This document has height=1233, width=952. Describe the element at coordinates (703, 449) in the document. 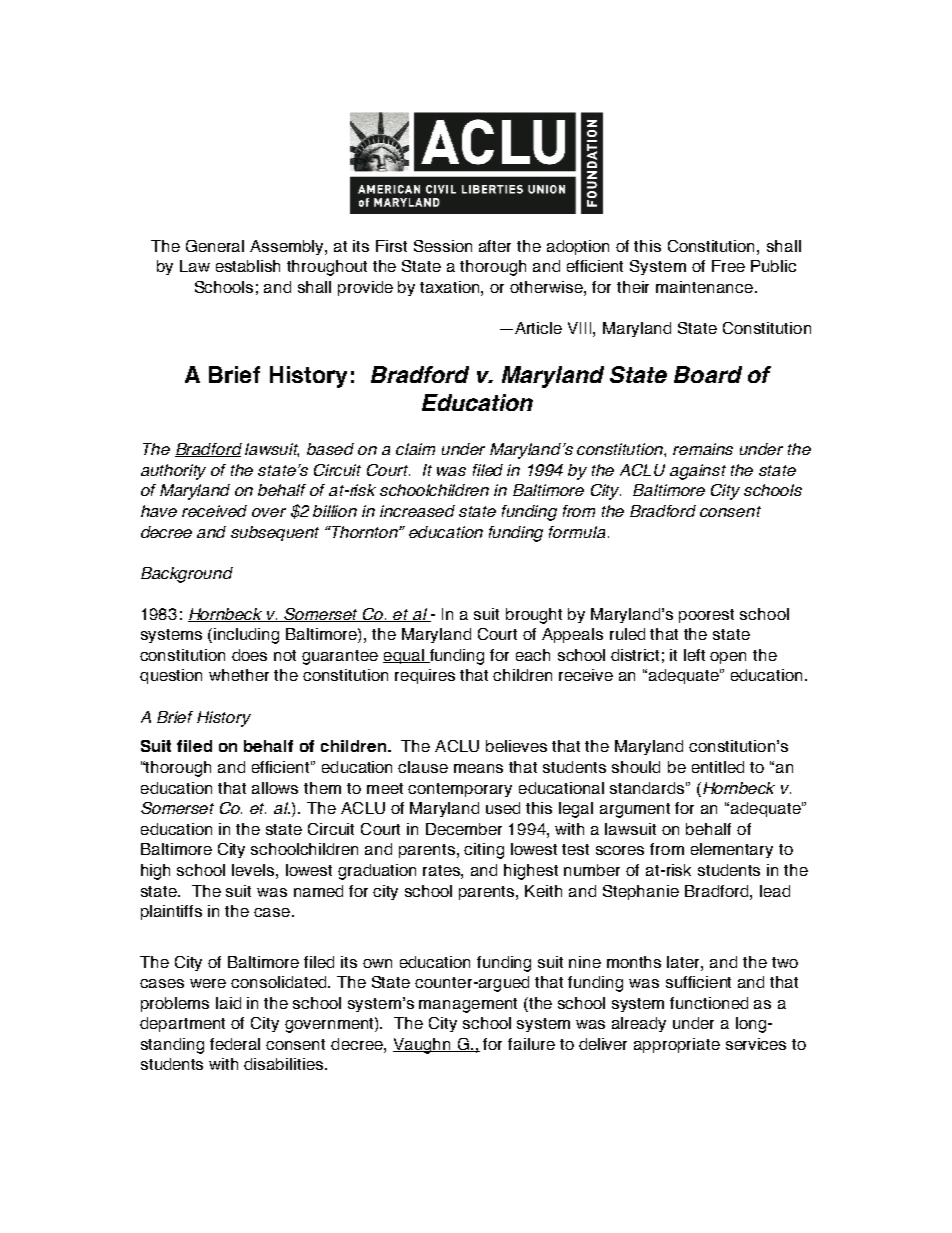

I see `remains` at that location.
